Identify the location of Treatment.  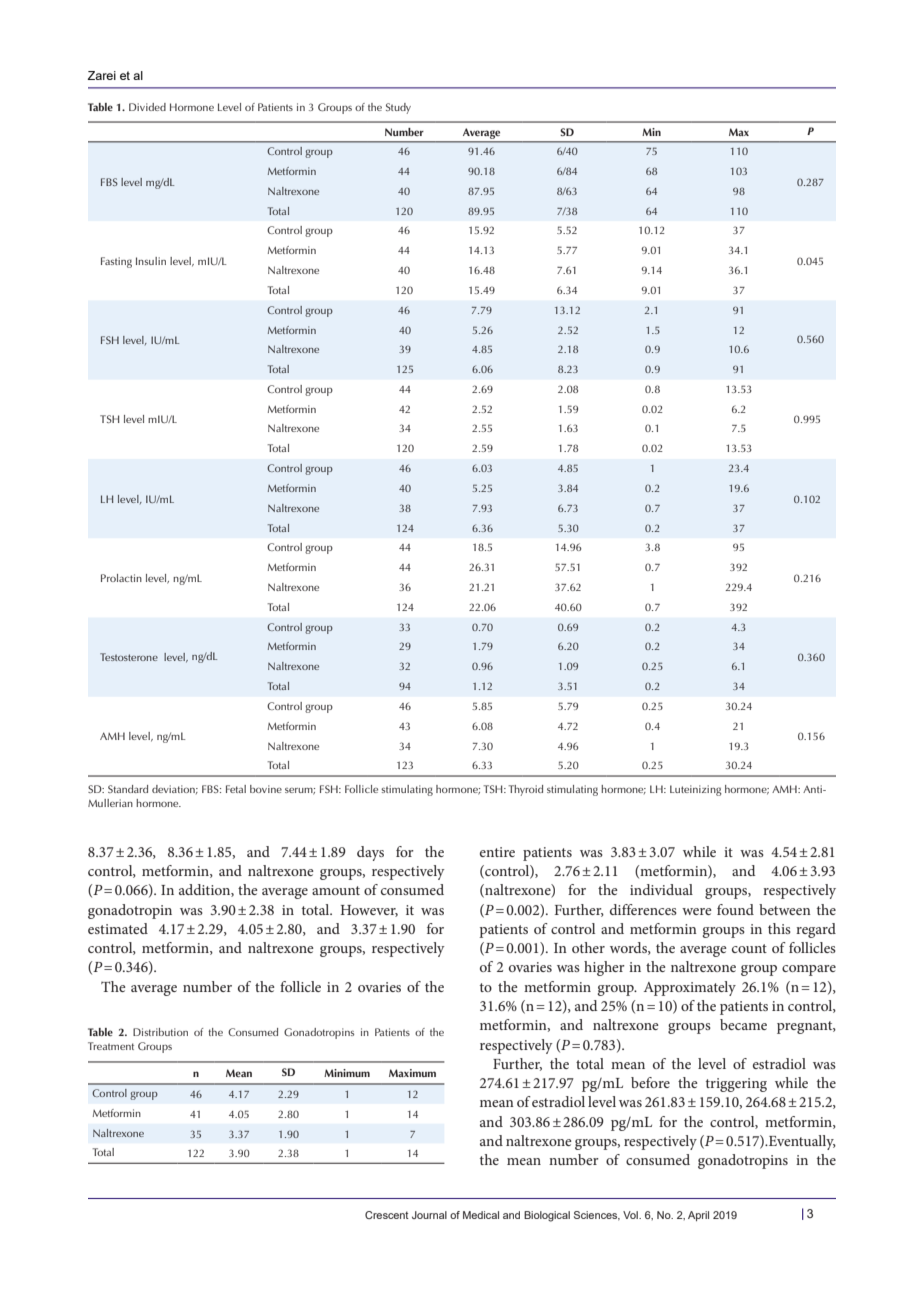
(111, 1046).
